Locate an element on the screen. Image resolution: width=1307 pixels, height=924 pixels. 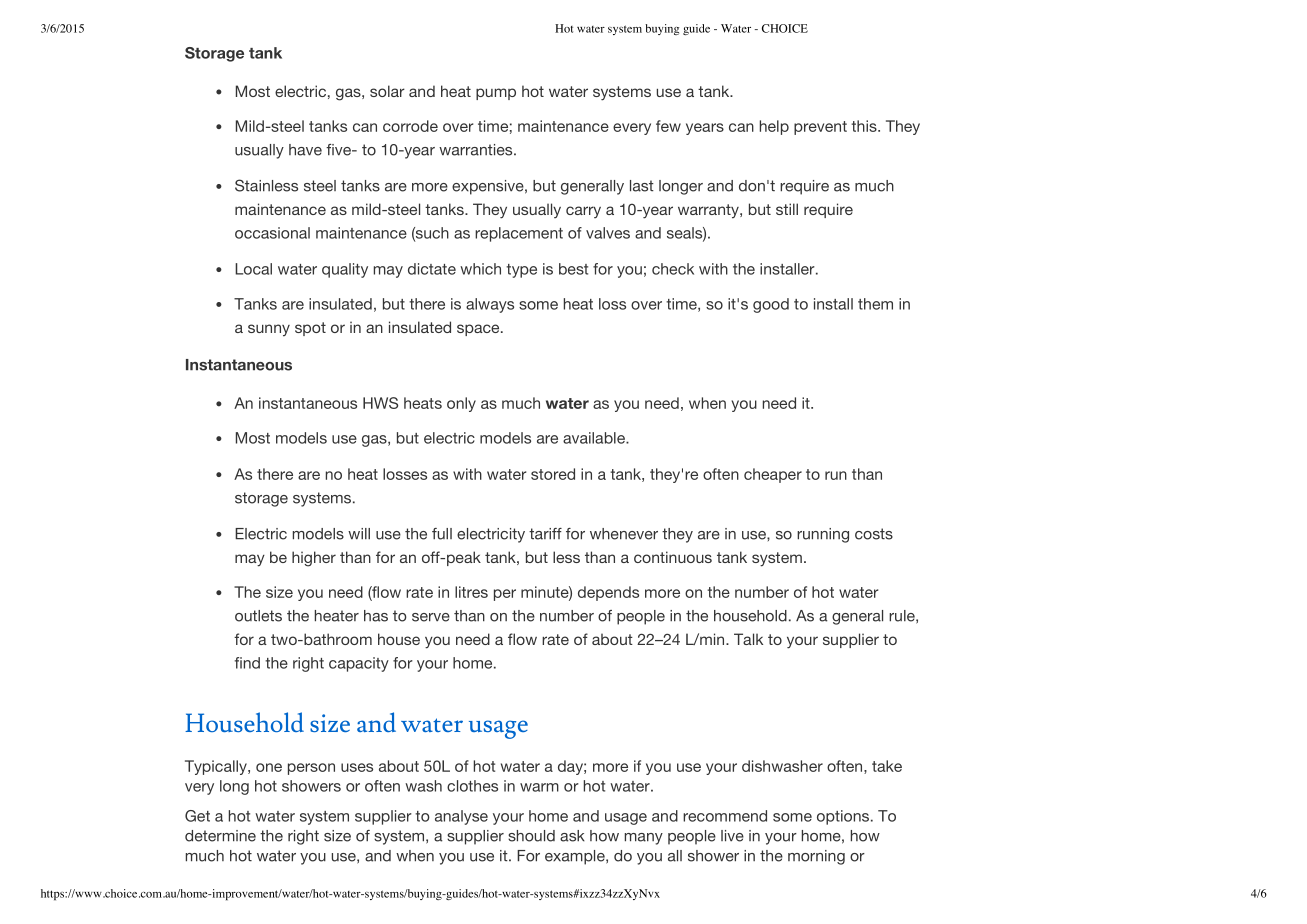
cheaper is located at coordinates (773, 475).
